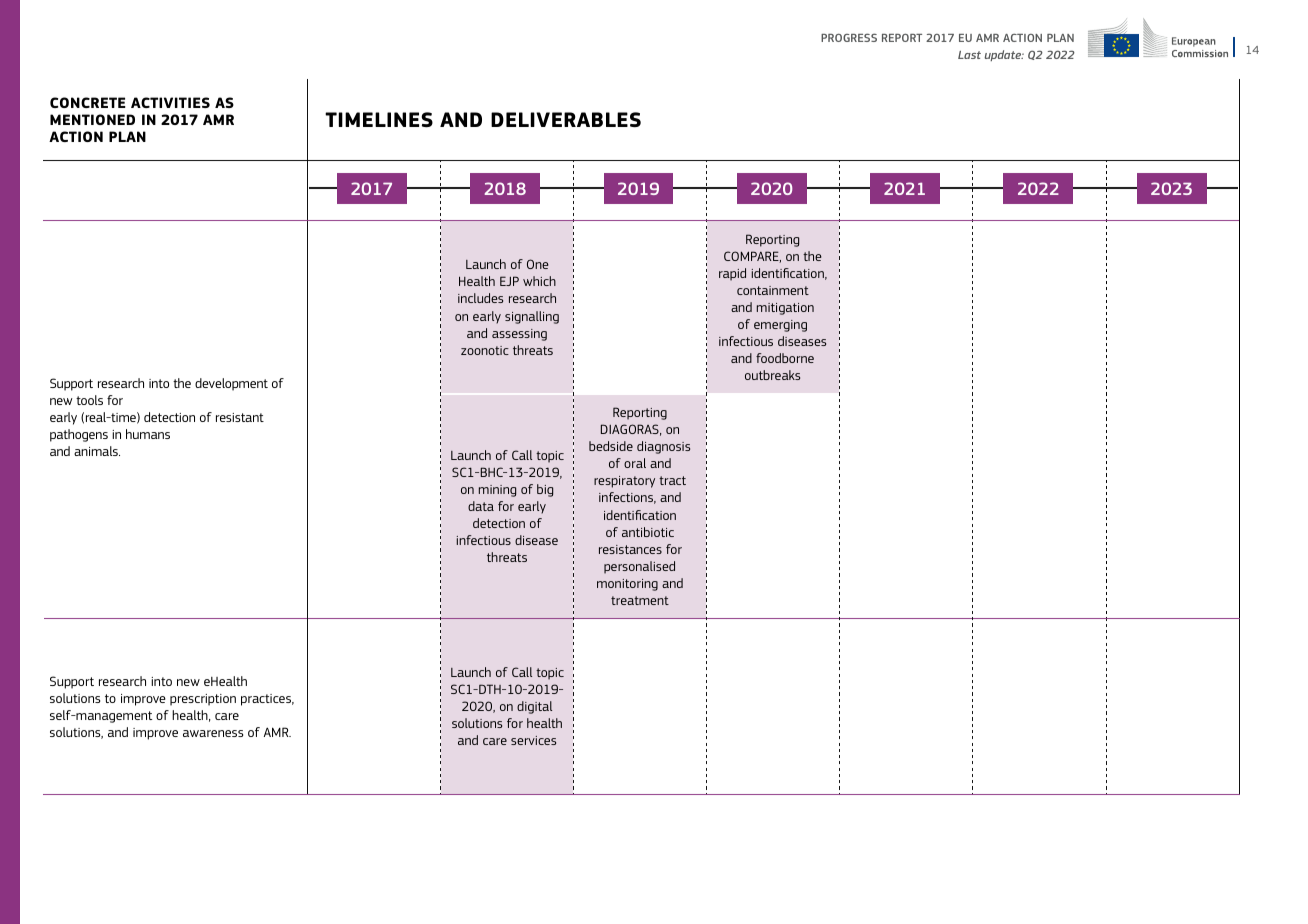 This page has width=1308, height=924. What do you see at coordinates (566, 119) in the page?
I see `DELIVERABLES` at bounding box center [566, 119].
